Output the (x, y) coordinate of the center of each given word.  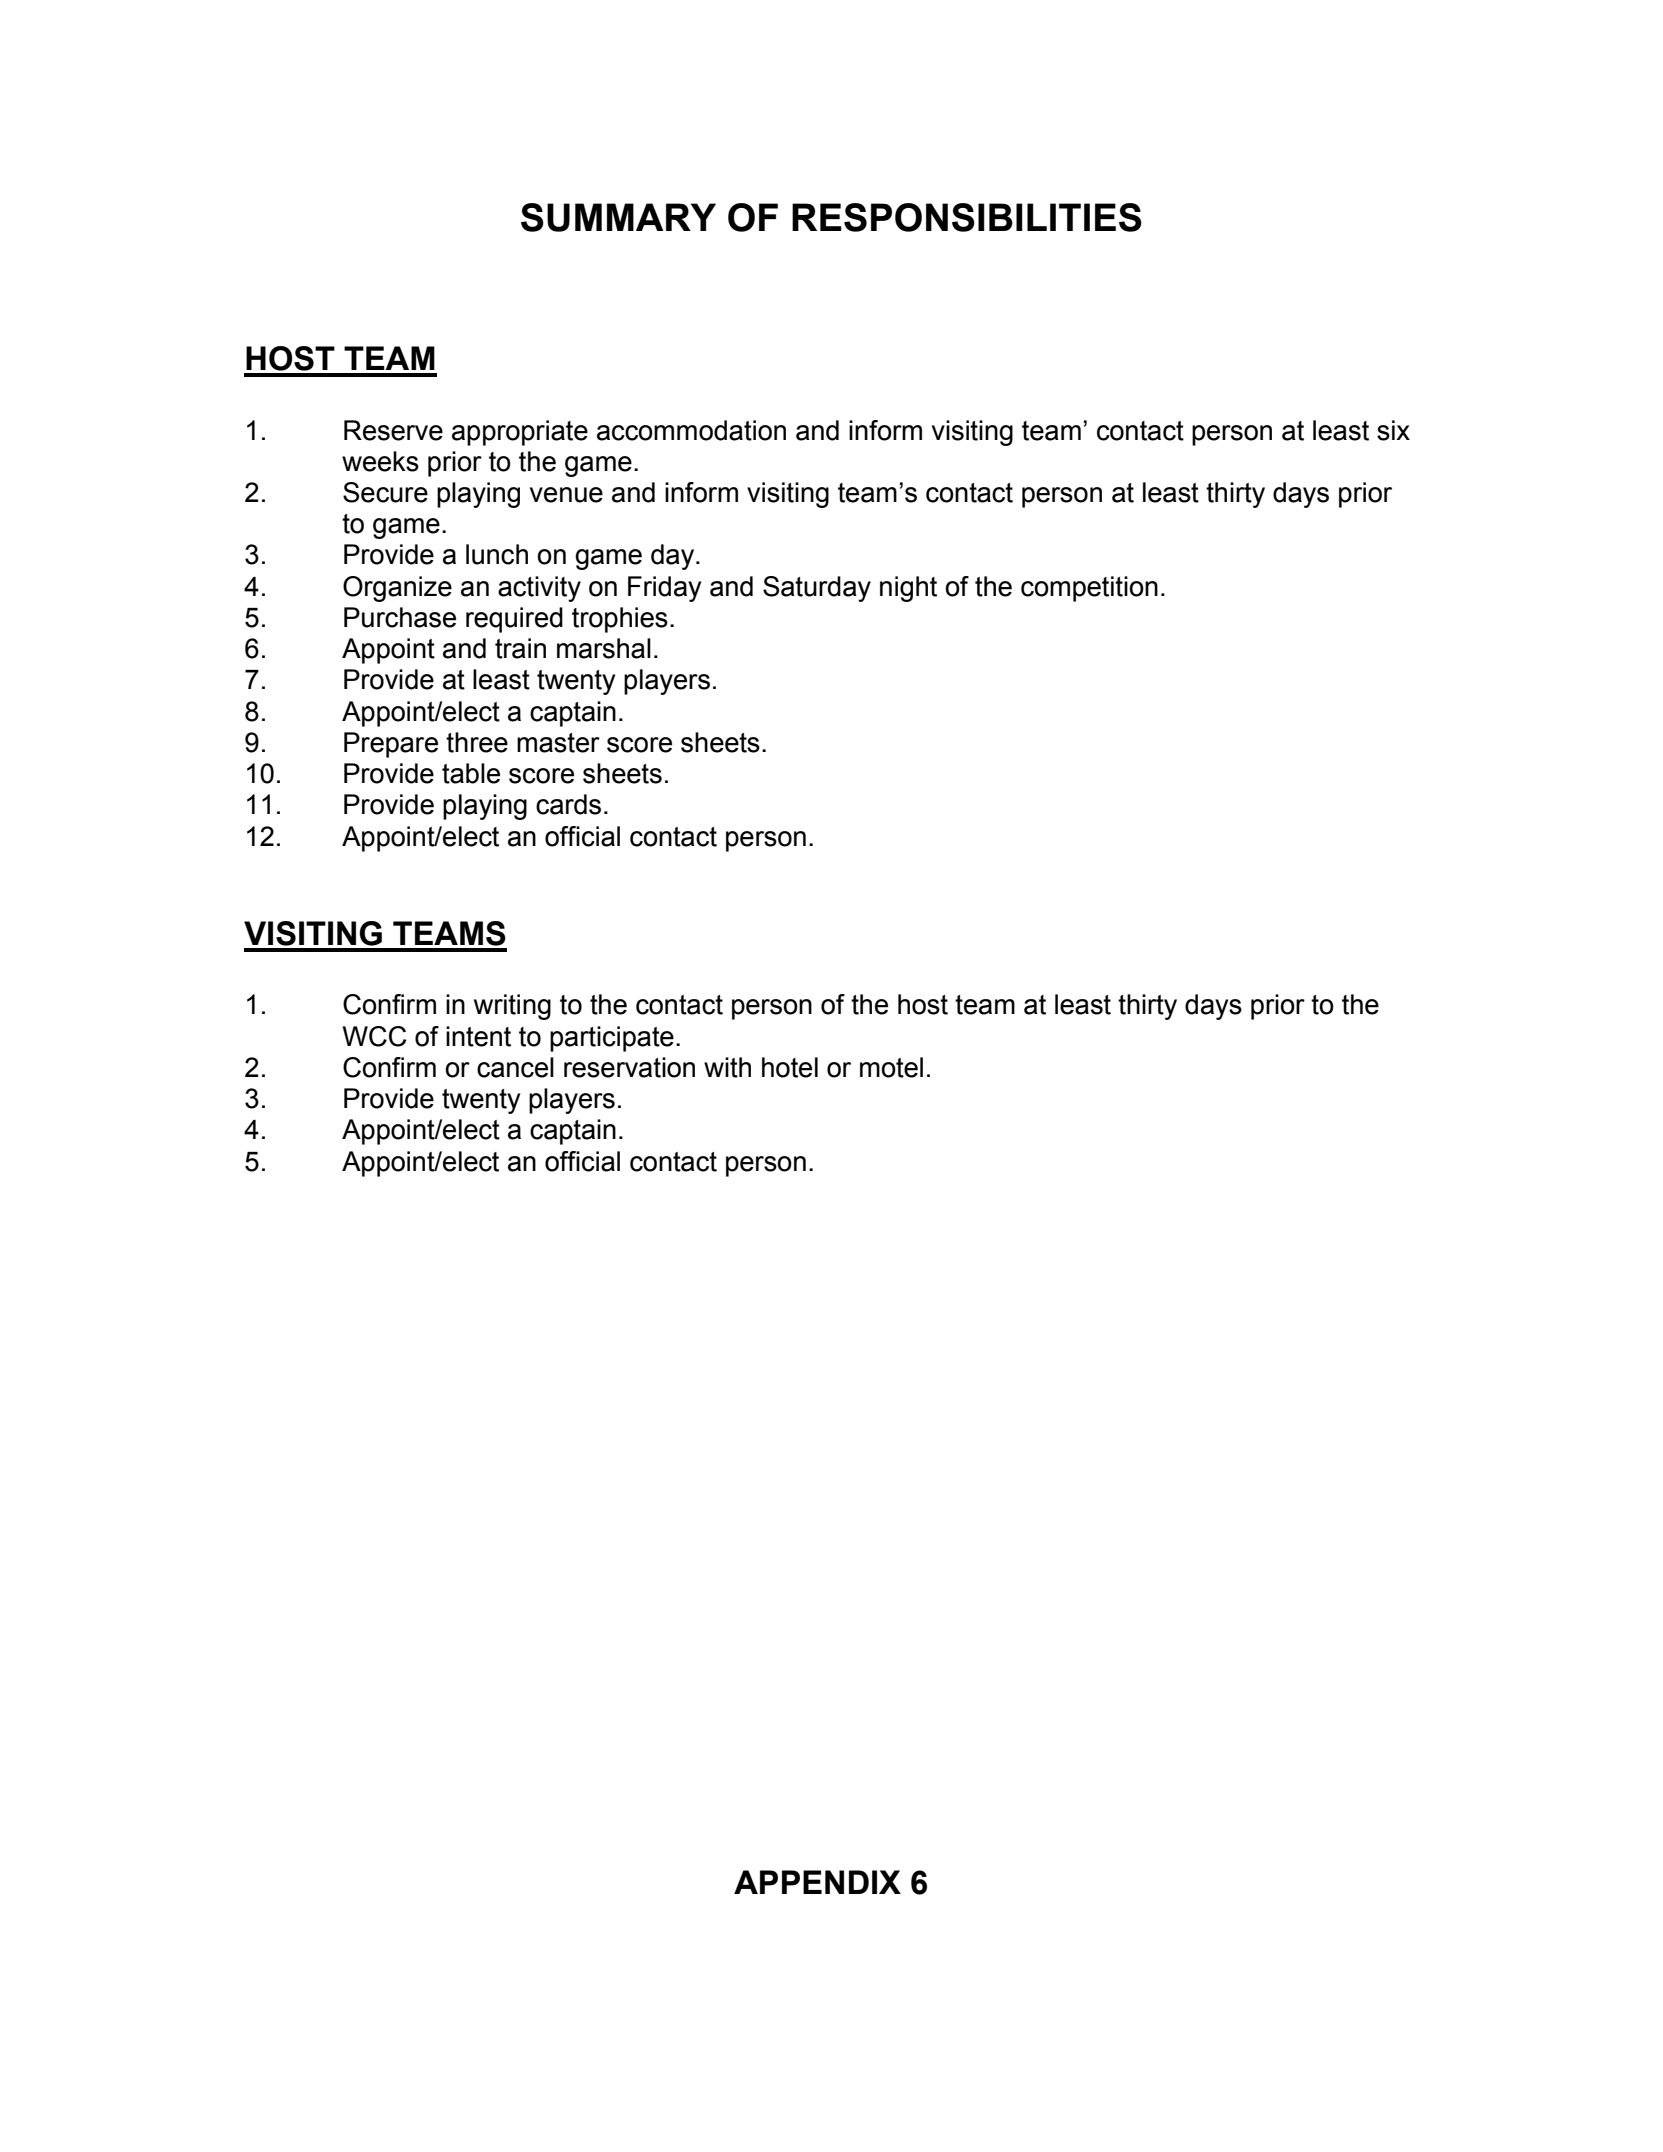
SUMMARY (618, 217)
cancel (515, 1067)
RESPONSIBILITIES (967, 217)
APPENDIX (817, 1882)
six (1393, 430)
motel (891, 1067)
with (727, 1067)
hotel (790, 1067)
